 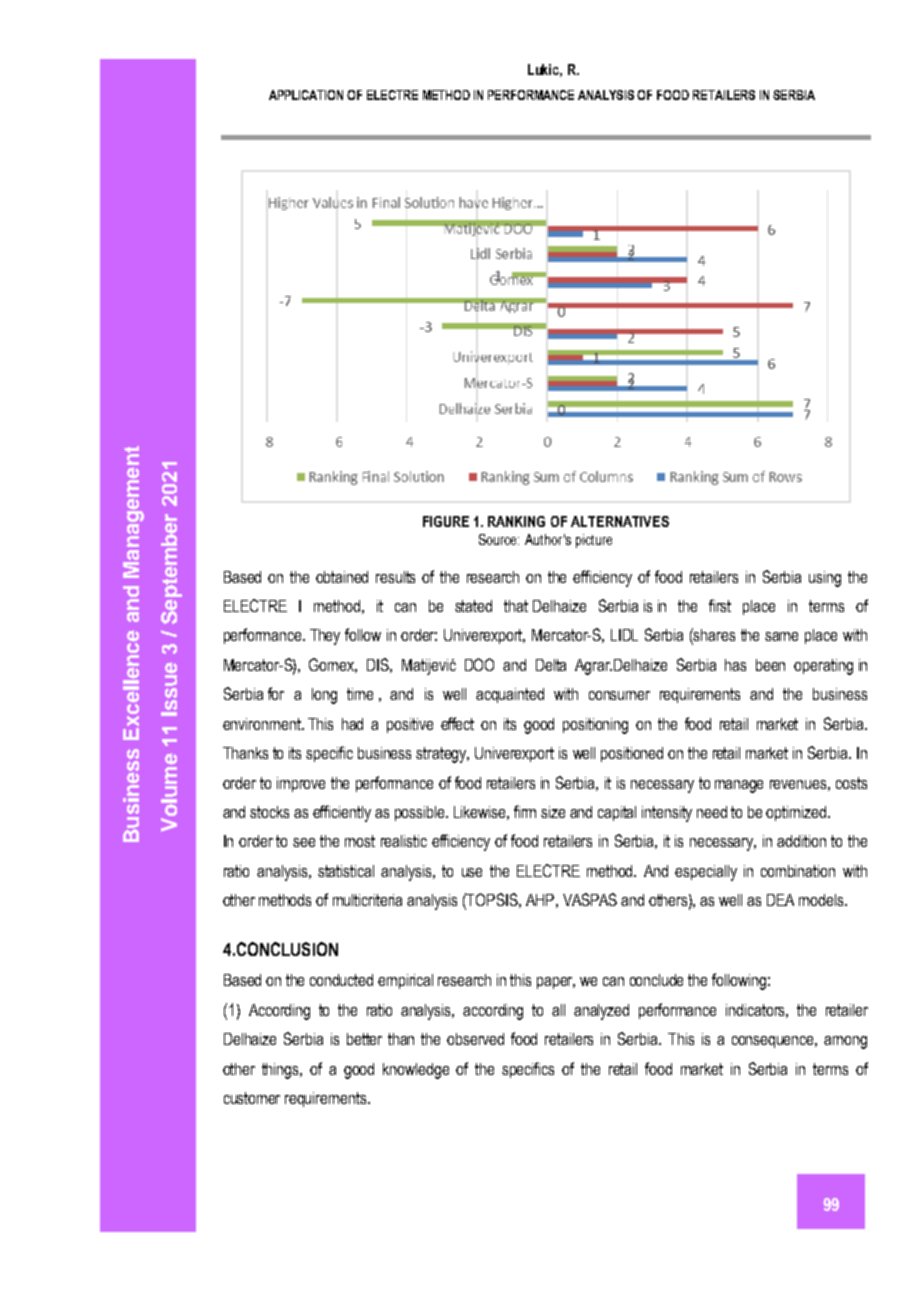 I want to click on same, so click(x=781, y=636).
